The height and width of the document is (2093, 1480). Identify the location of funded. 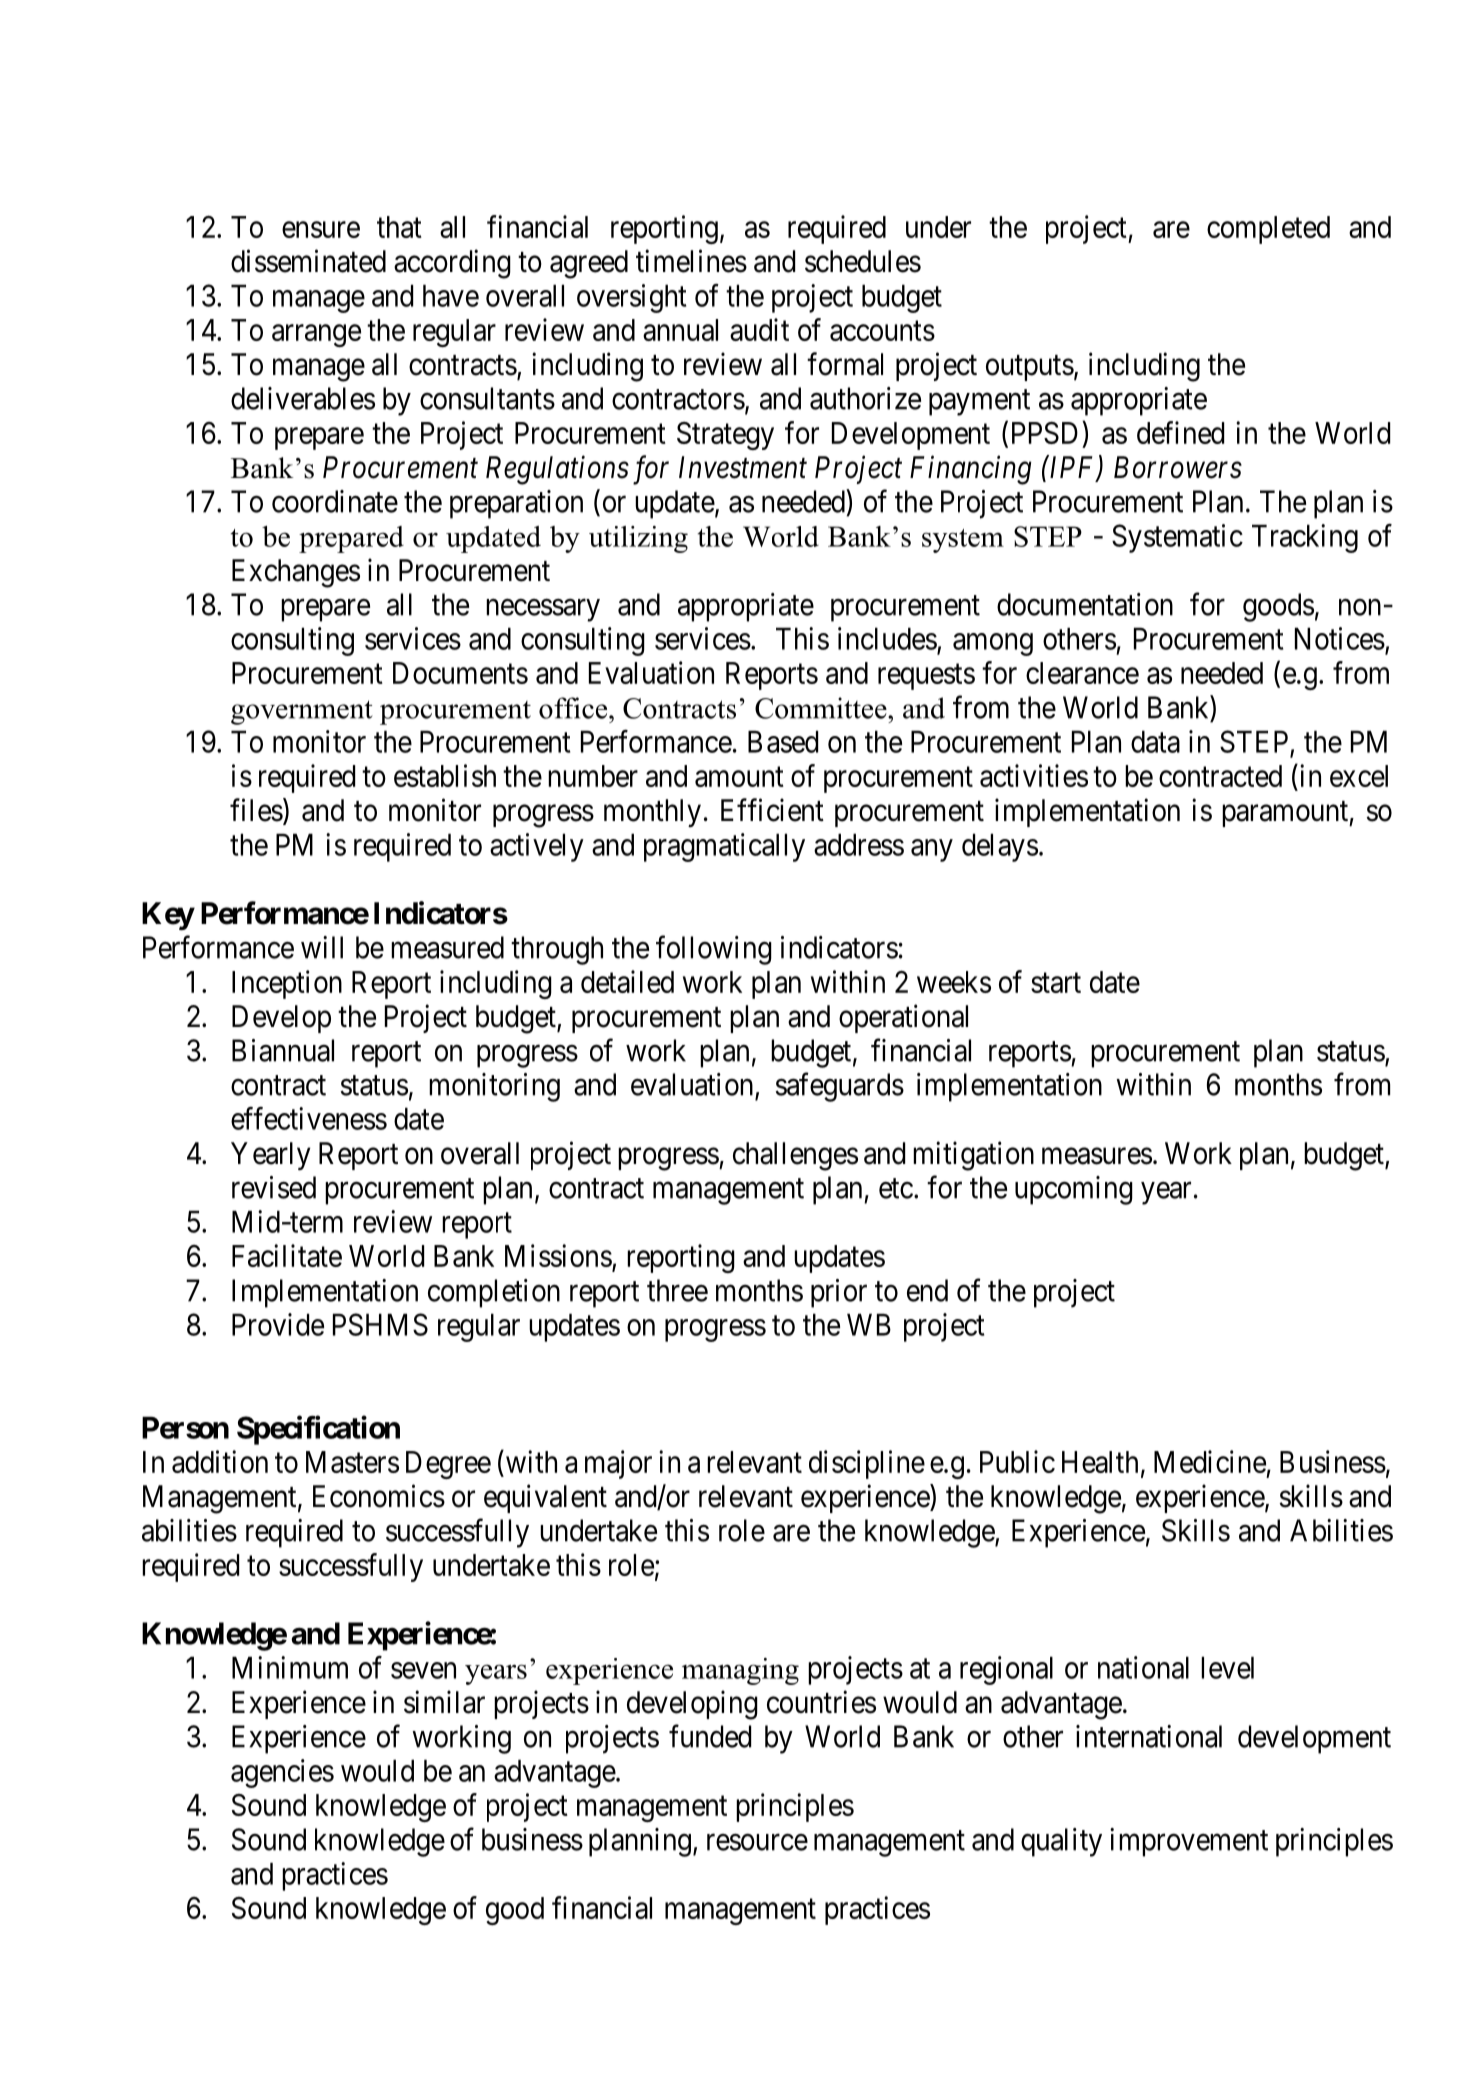
(710, 1736).
